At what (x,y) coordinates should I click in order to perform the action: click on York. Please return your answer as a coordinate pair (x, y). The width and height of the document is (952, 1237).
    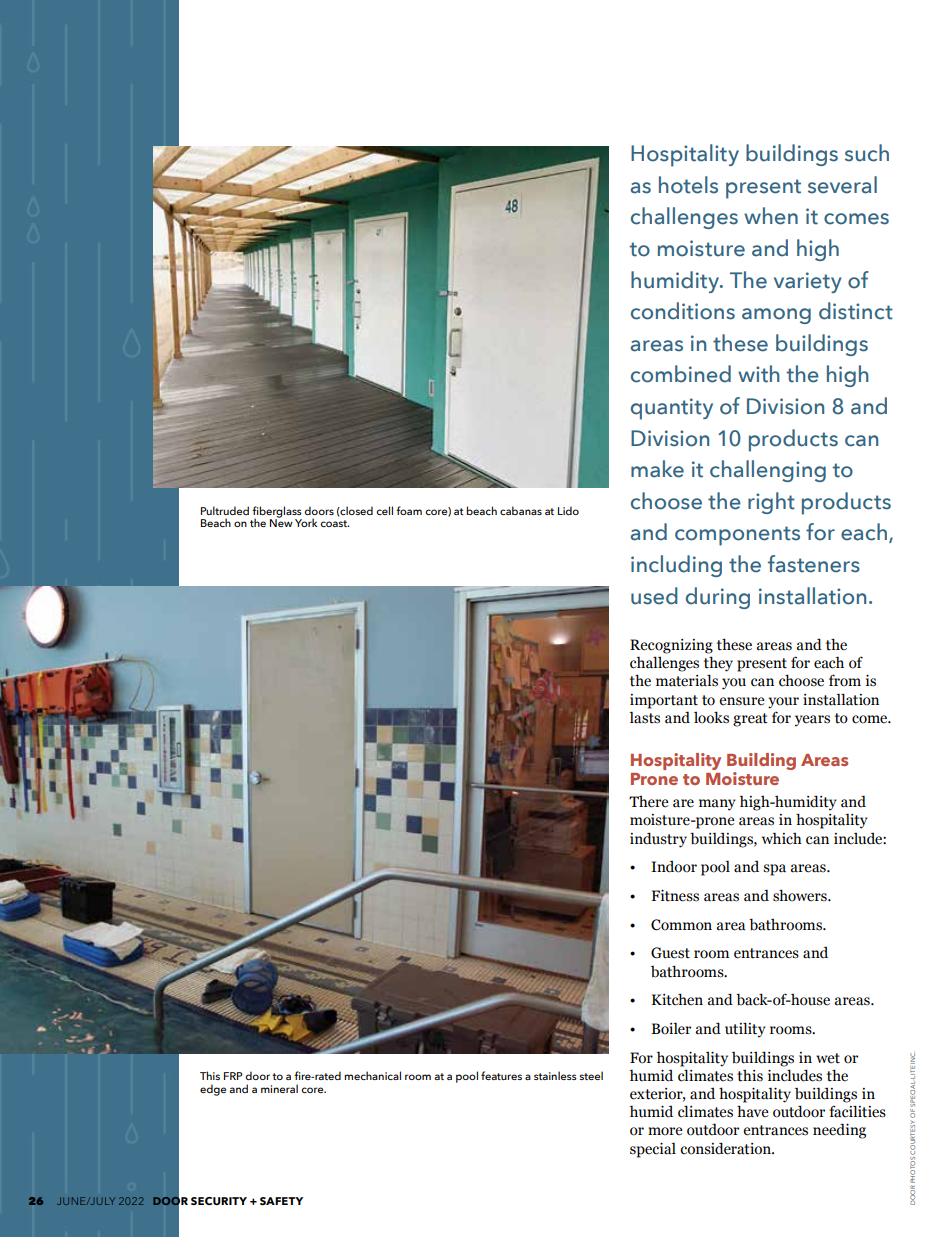
    Looking at the image, I should click on (306, 522).
